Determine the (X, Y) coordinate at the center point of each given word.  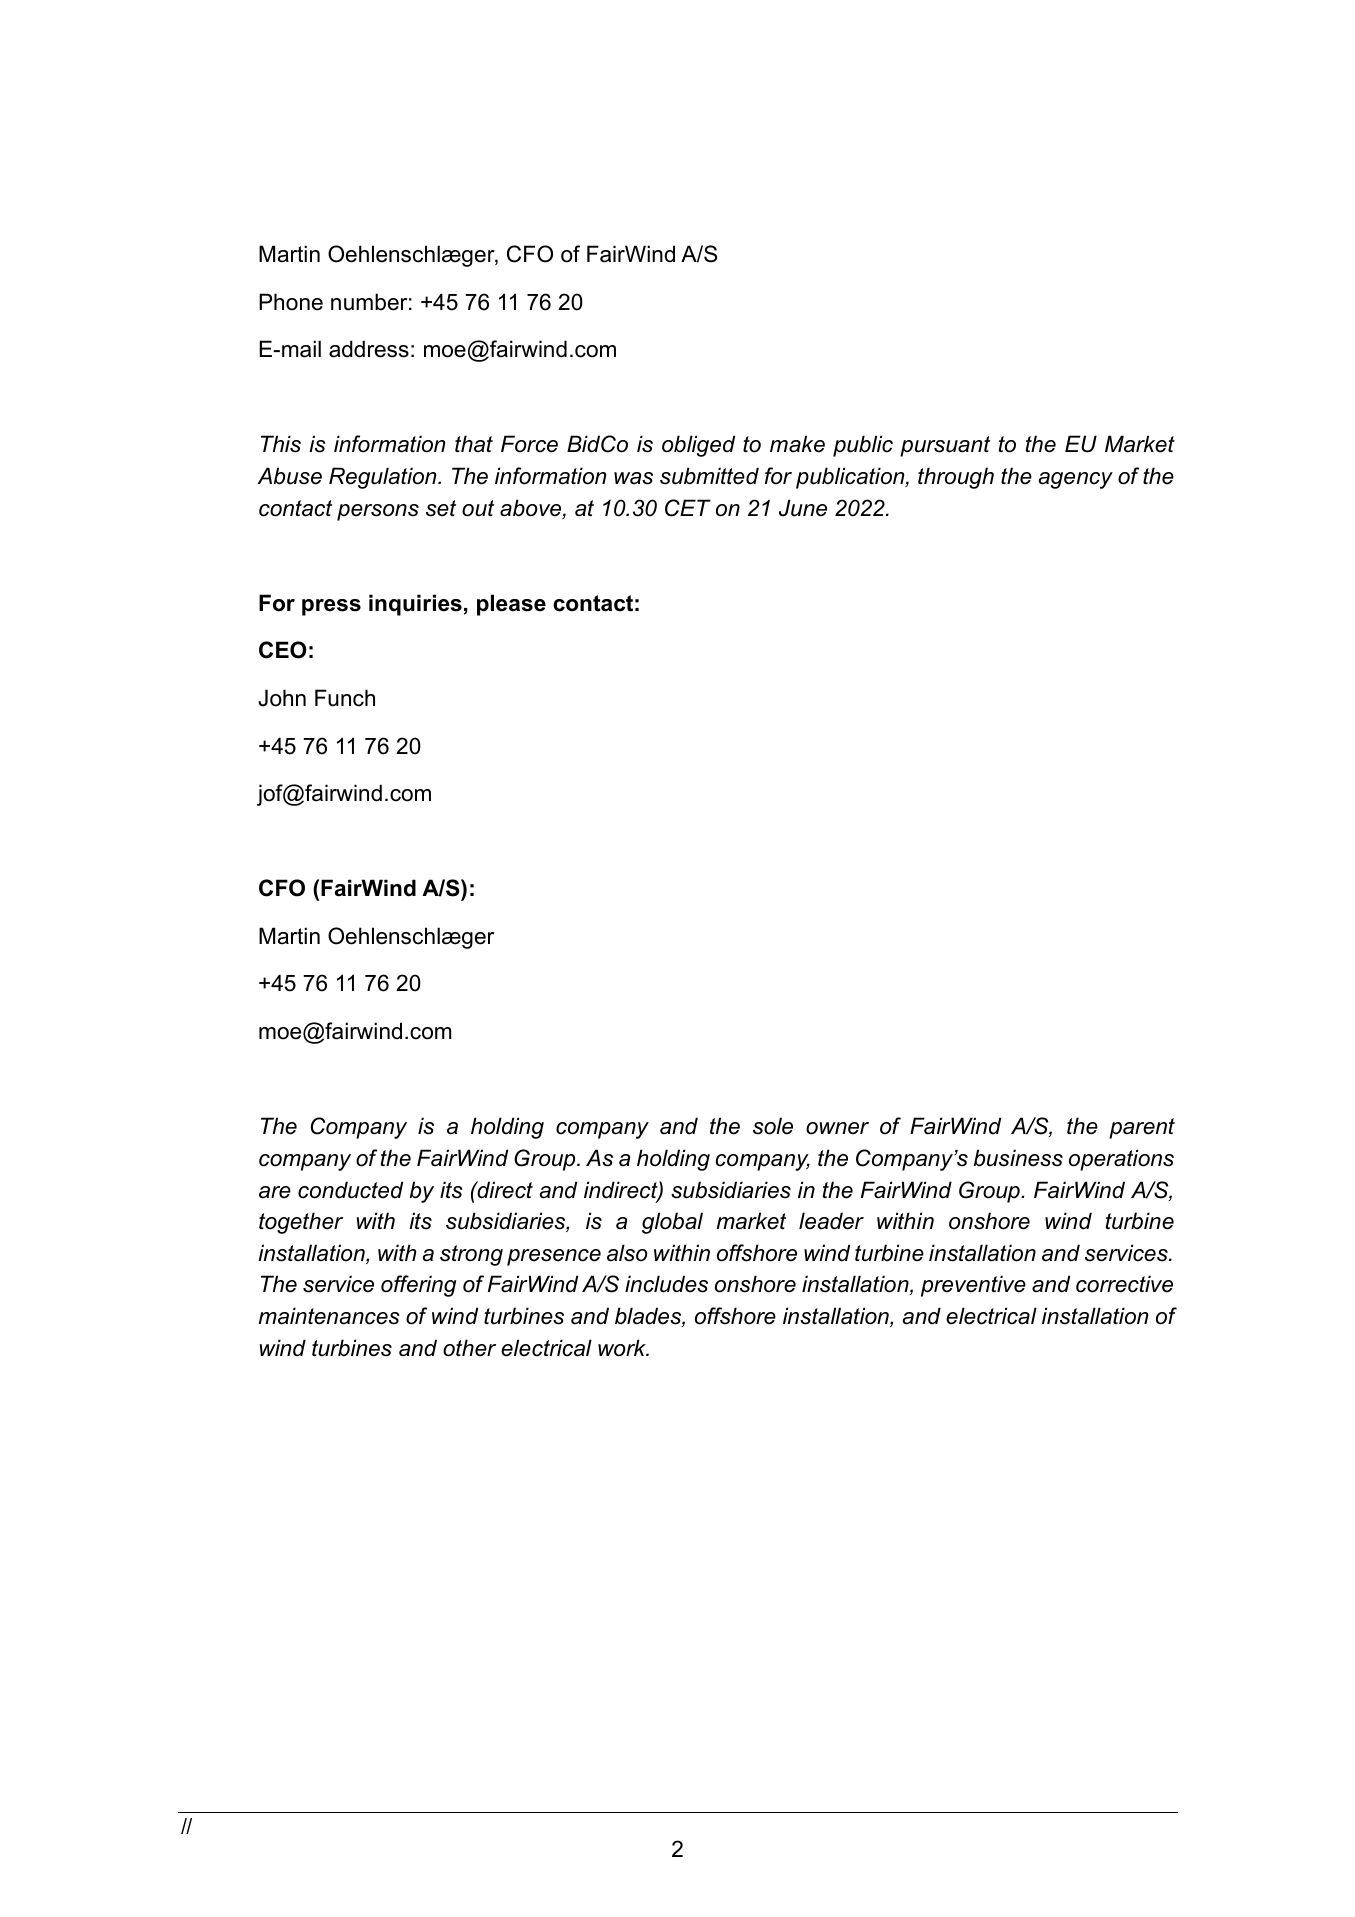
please (511, 605)
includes (666, 1284)
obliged (698, 446)
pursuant (945, 446)
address (369, 349)
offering (418, 1286)
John (282, 698)
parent (1142, 1128)
